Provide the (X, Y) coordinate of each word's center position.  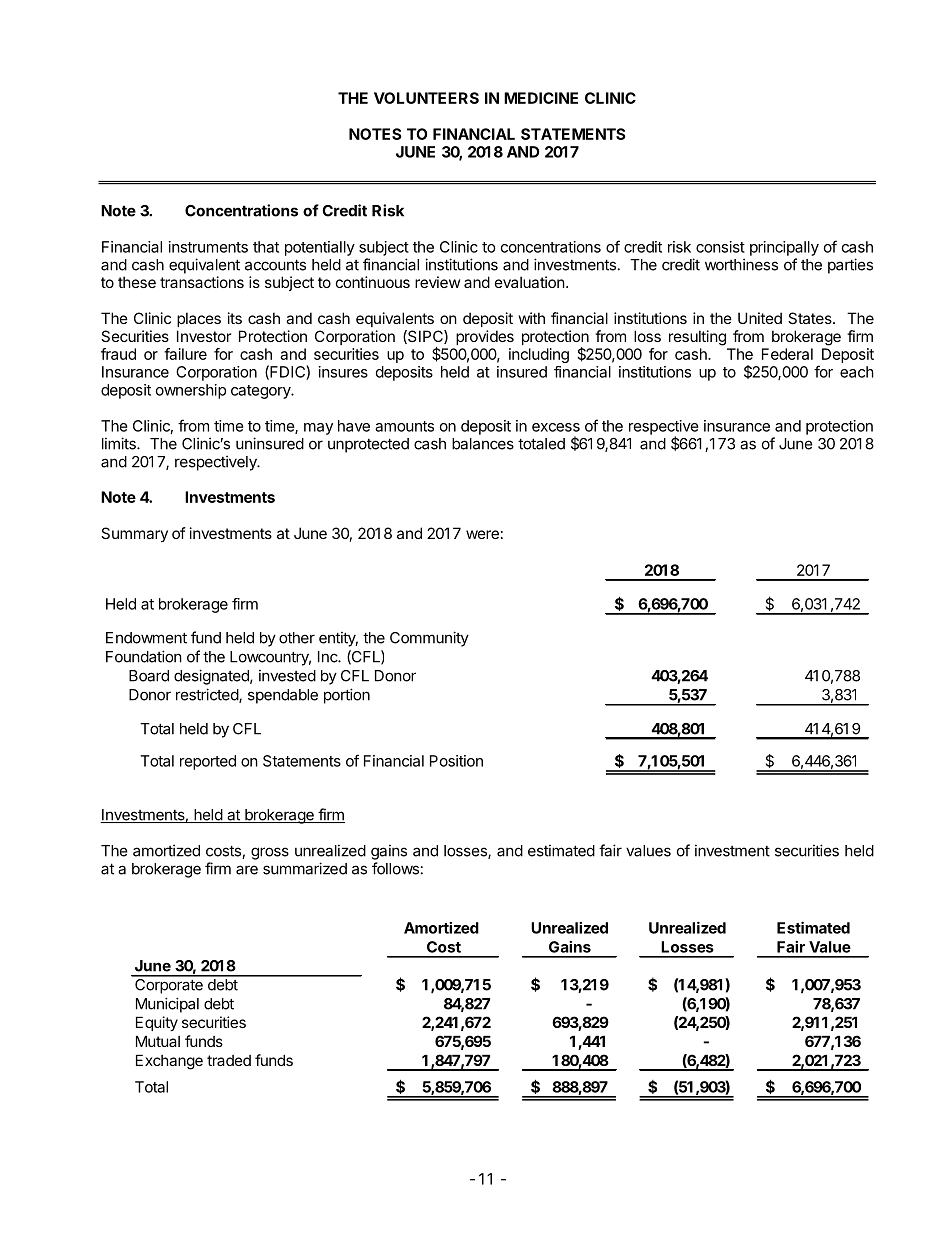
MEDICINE (541, 98)
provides (485, 337)
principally (784, 248)
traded (229, 1060)
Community (429, 639)
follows (395, 868)
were (482, 534)
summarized (305, 868)
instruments (208, 247)
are (247, 870)
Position (456, 761)
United (760, 318)
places (199, 319)
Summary (134, 534)
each (857, 372)
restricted (208, 695)
